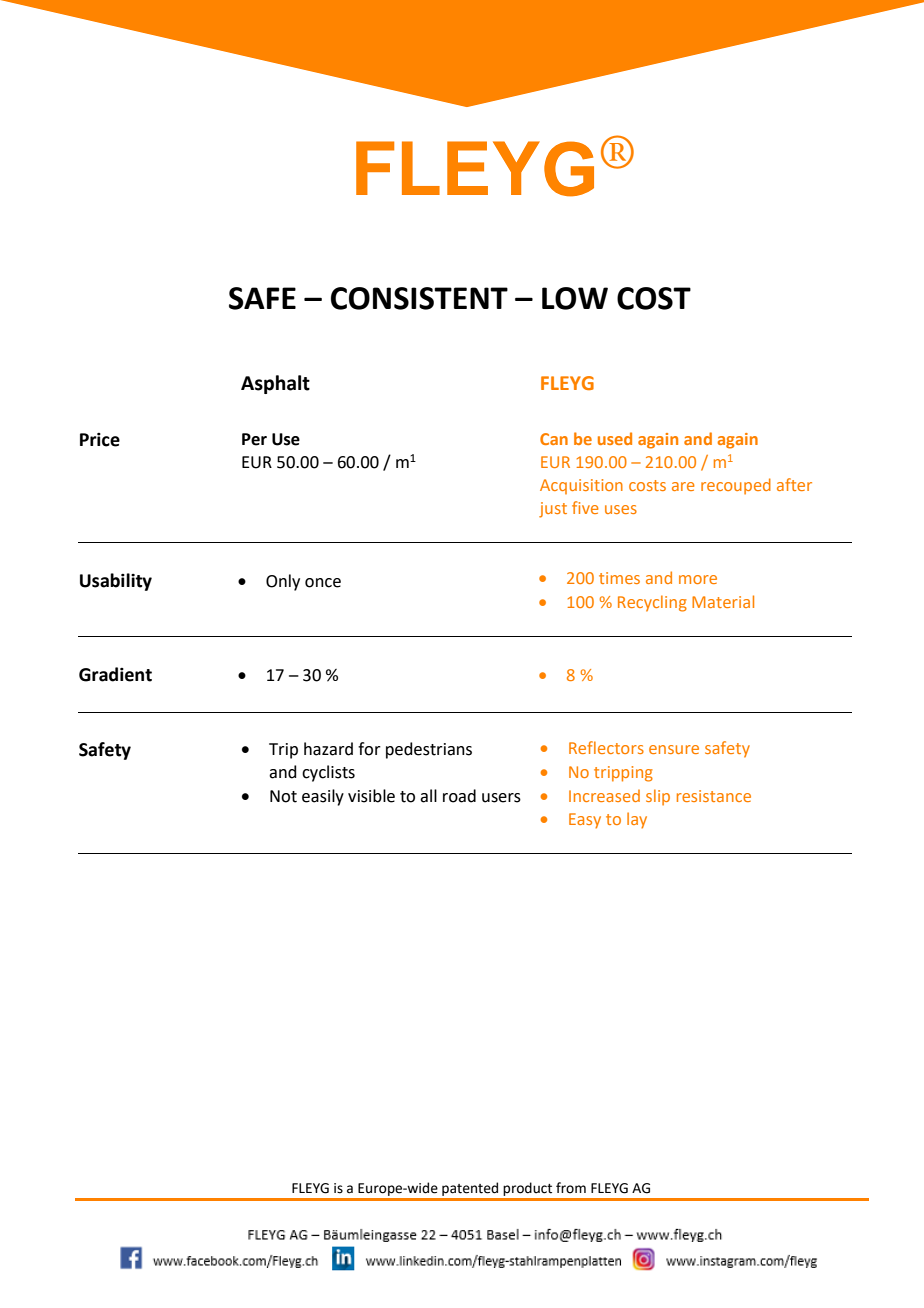  I want to click on CONSISTENT, so click(419, 298).
